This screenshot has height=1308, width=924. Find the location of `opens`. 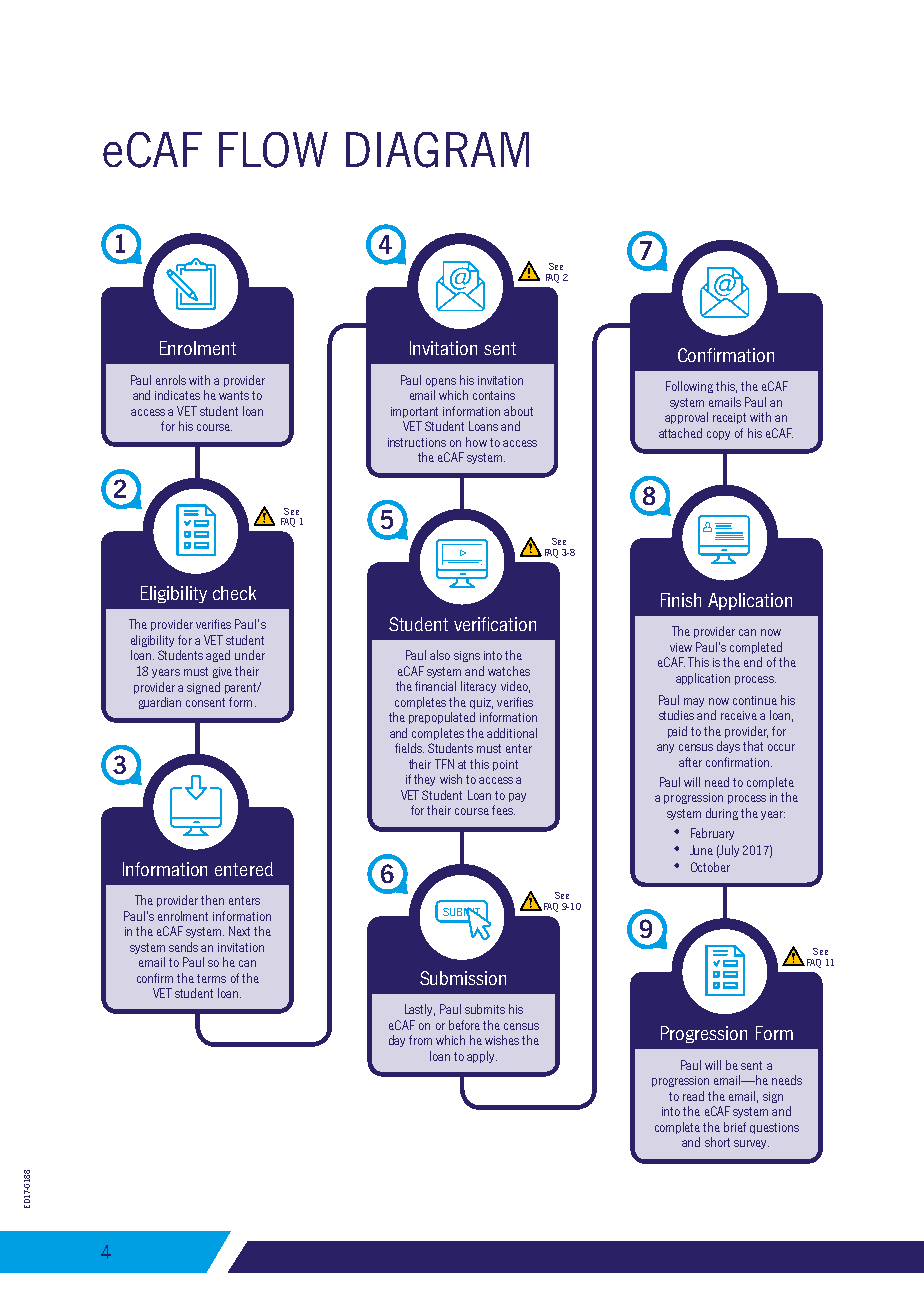

opens is located at coordinates (441, 382).
